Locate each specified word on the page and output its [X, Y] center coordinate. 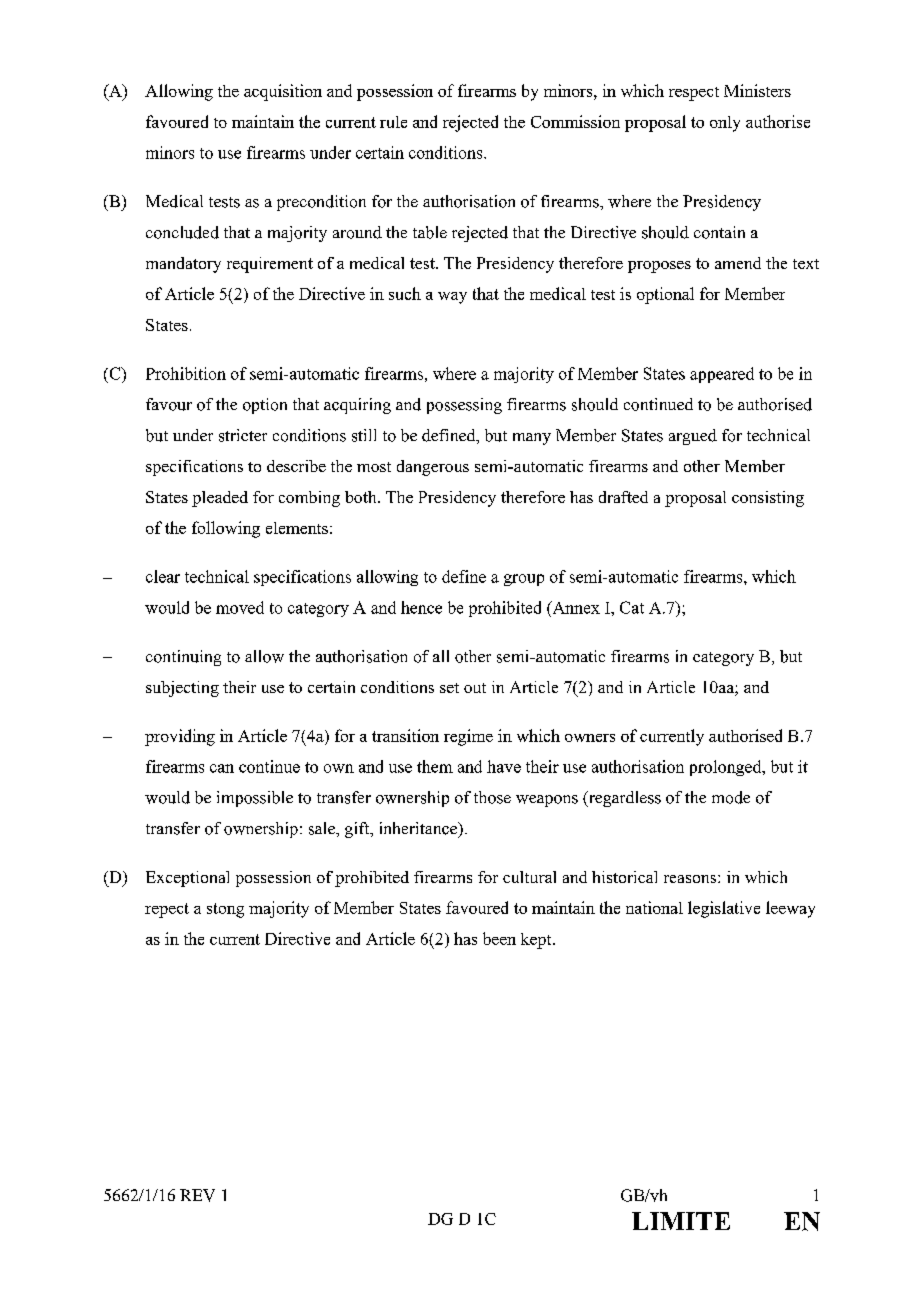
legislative [724, 909]
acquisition [283, 92]
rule [393, 122]
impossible [255, 799]
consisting [768, 499]
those [492, 797]
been [499, 938]
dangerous [433, 468]
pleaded [220, 499]
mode [731, 797]
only [725, 124]
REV [197, 1195]
